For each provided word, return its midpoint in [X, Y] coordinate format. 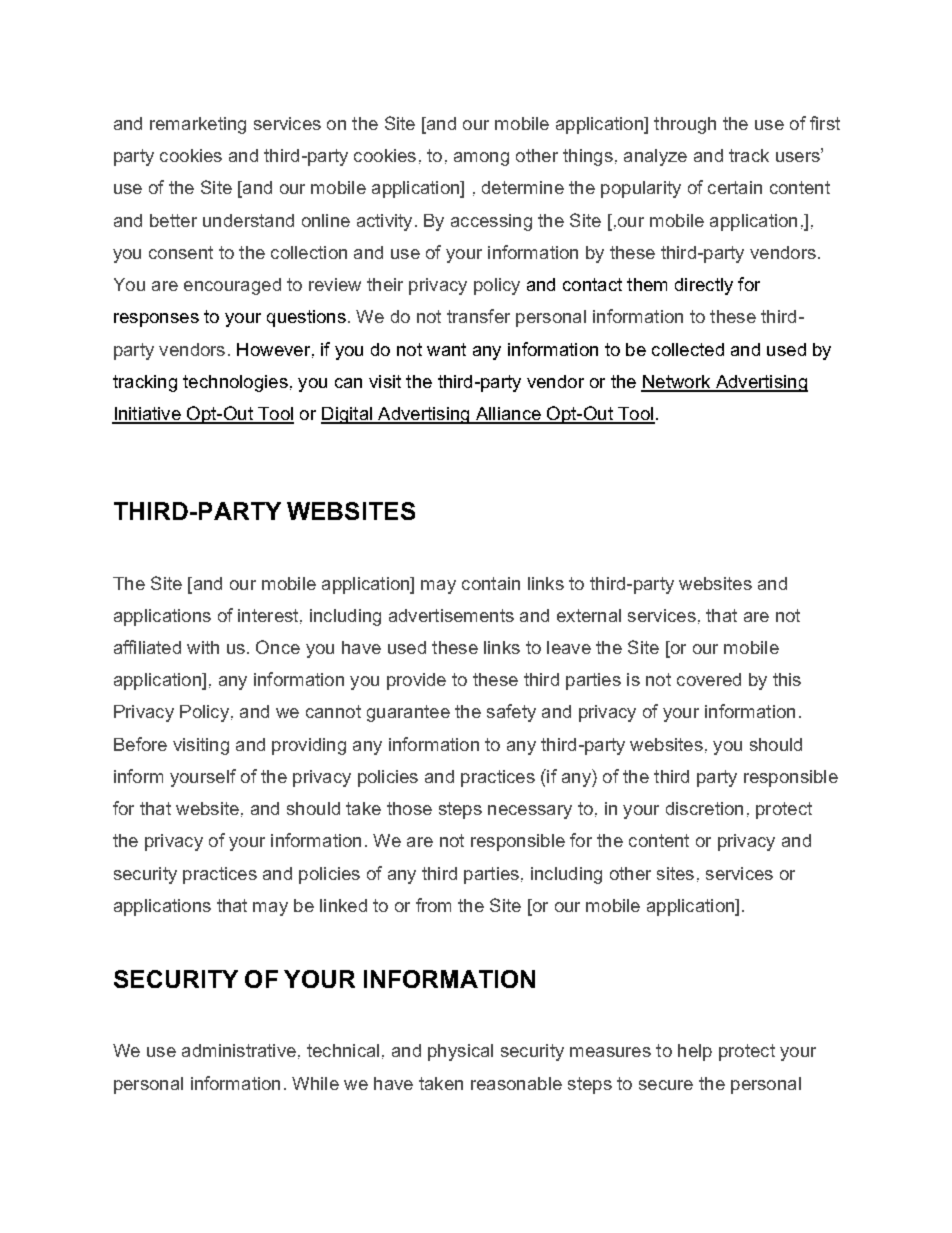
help [695, 1052]
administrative [239, 1050]
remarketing [198, 125]
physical [460, 1052]
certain [735, 187]
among [481, 159]
